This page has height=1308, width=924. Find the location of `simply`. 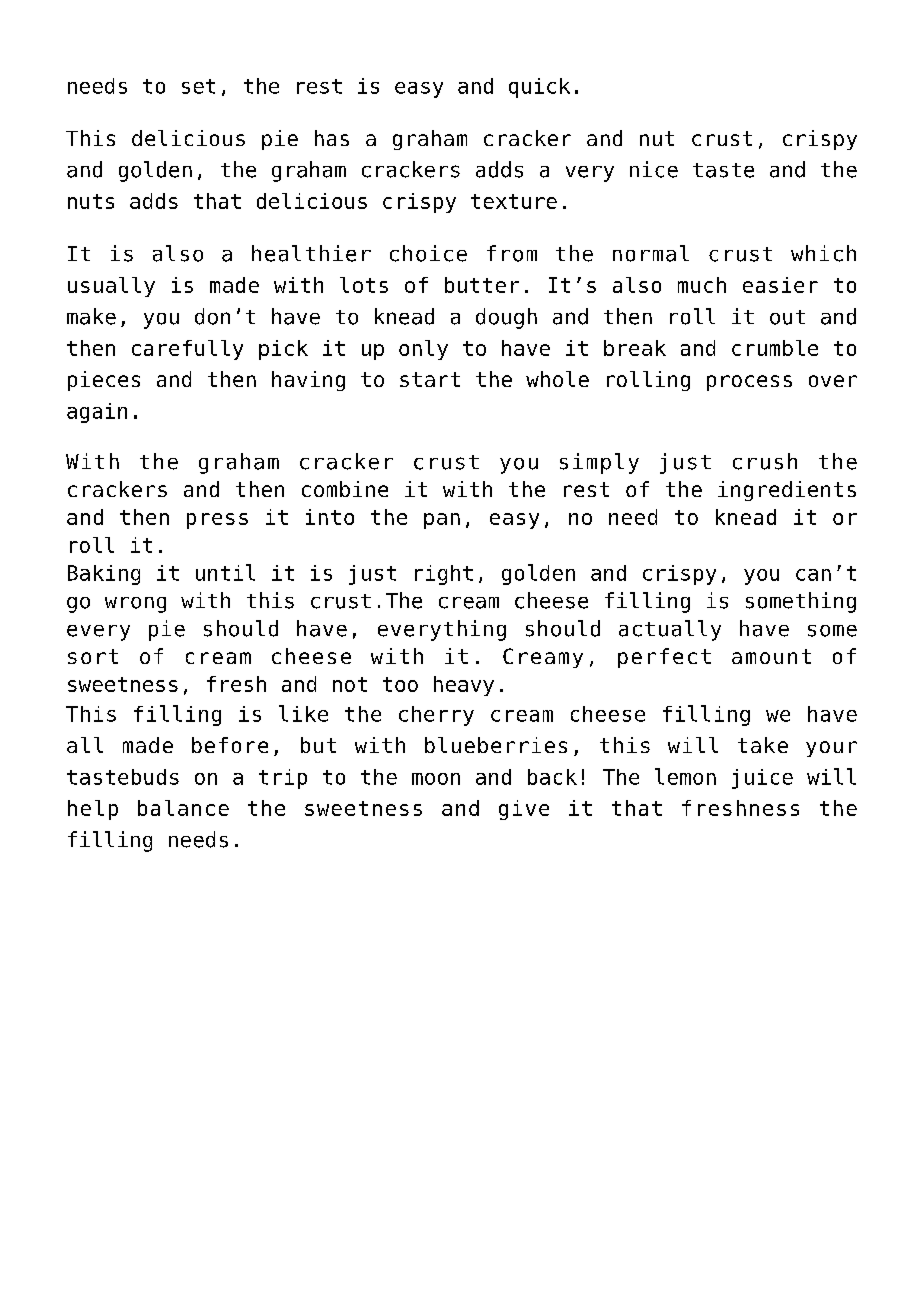

simply is located at coordinates (599, 463).
